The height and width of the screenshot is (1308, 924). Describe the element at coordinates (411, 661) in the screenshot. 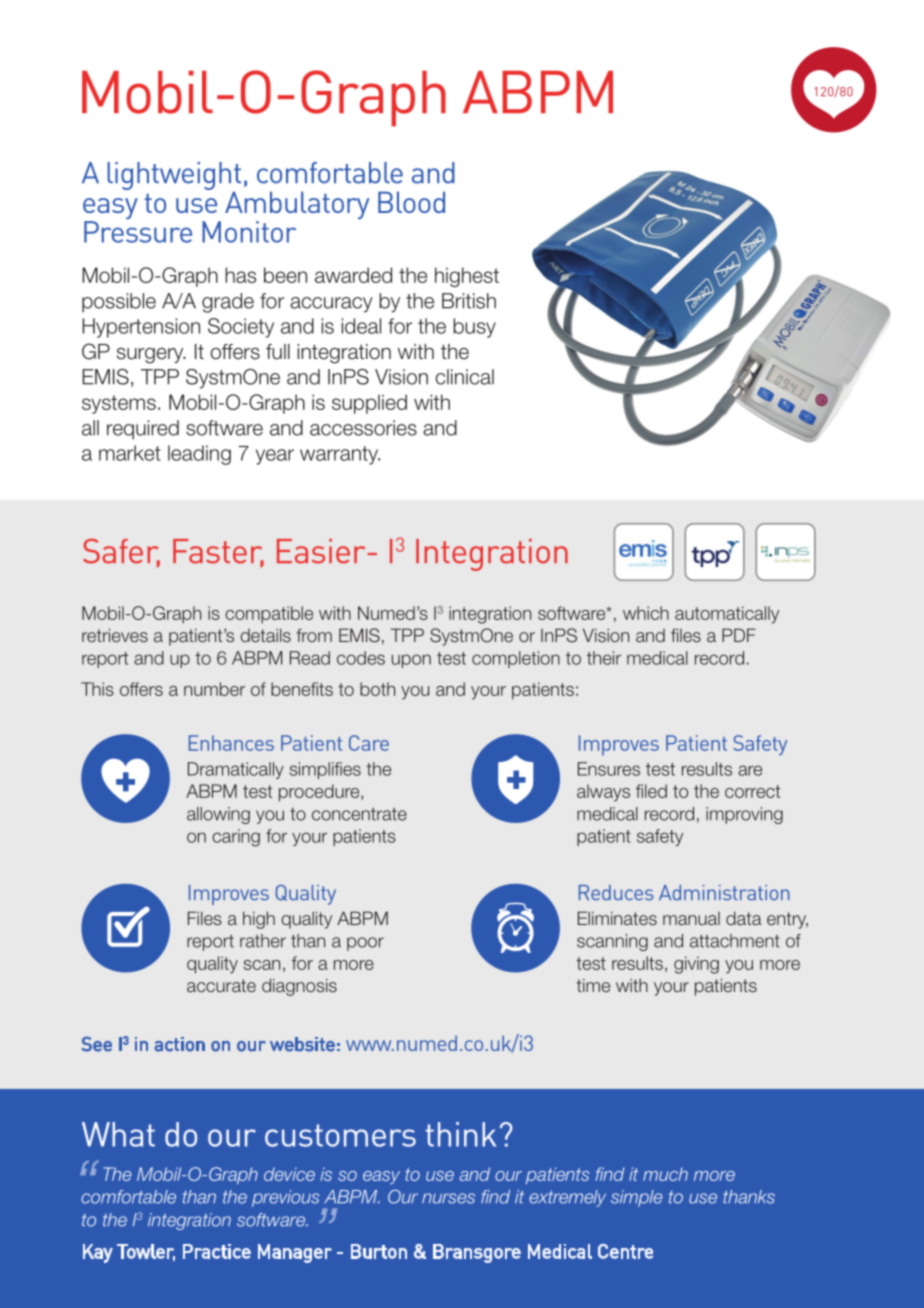

I see `upon` at that location.
